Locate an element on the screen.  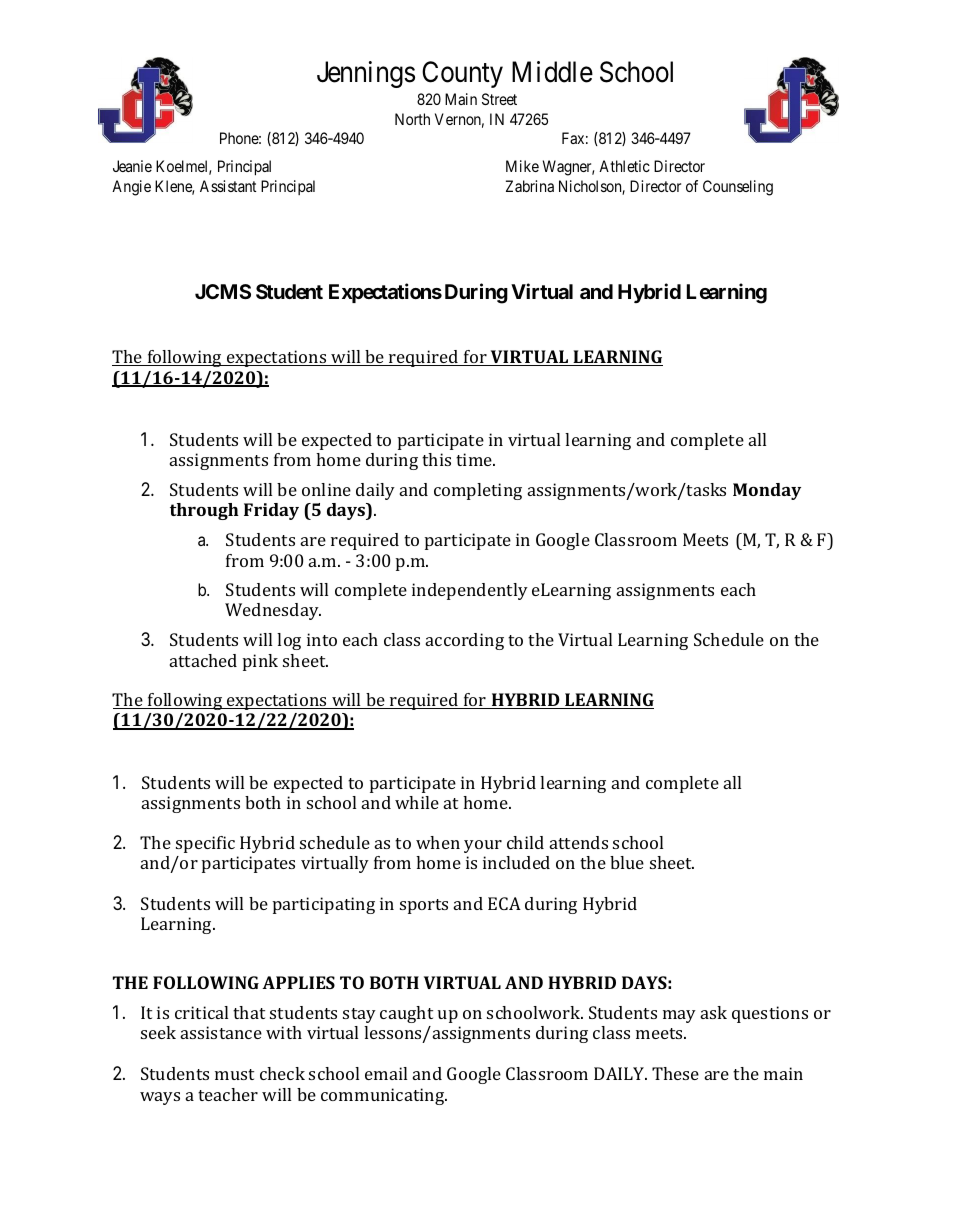
County is located at coordinates (462, 74).
